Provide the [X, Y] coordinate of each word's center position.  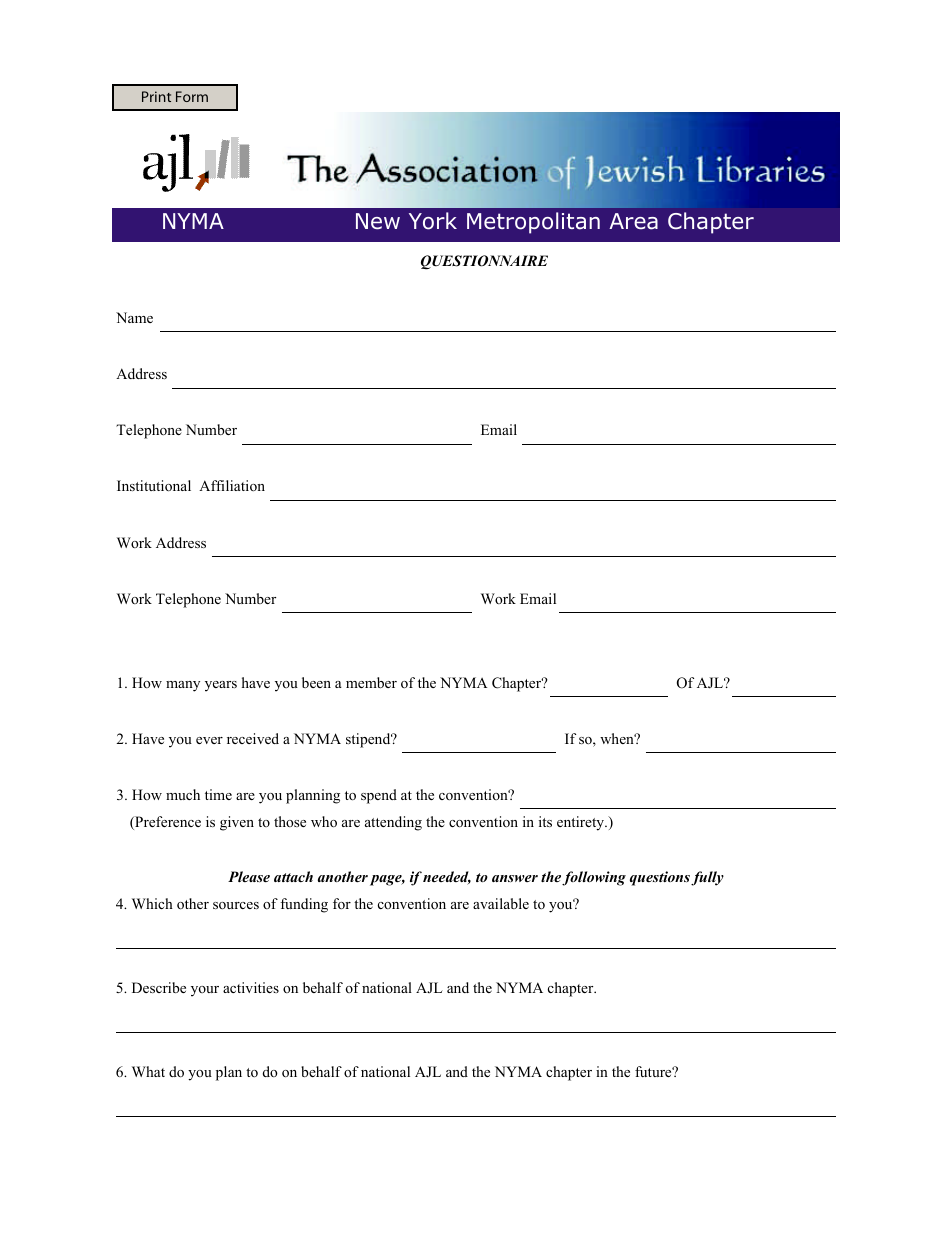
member [371, 682]
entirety [582, 823]
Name [134, 317]
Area [633, 221]
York [433, 221]
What [148, 1071]
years [221, 686]
